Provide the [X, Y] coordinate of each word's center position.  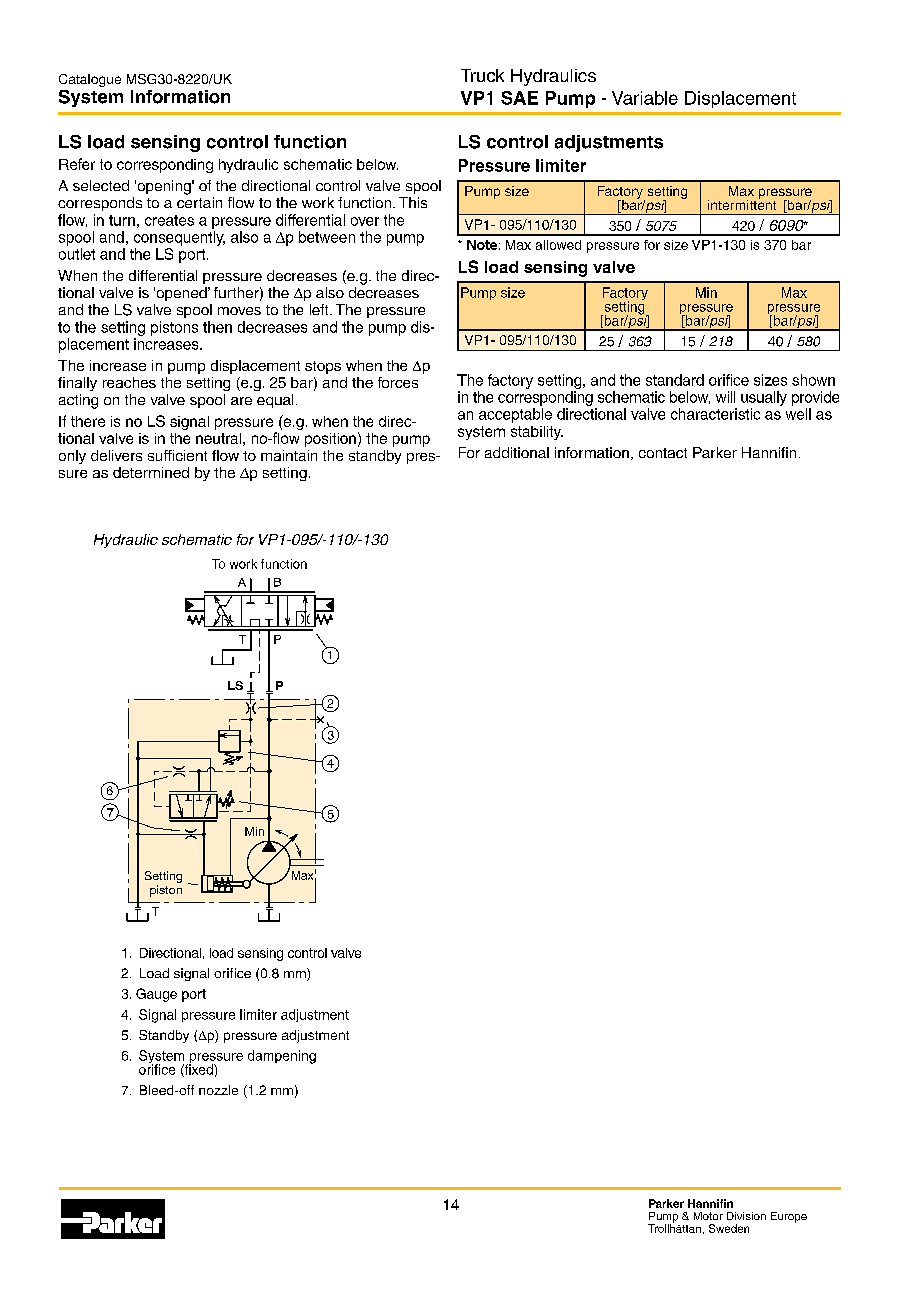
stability [537, 433]
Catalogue [90, 80]
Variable [645, 98]
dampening [282, 1057]
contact [663, 453]
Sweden [729, 1228]
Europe [789, 1217]
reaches [129, 382]
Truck [482, 75]
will [725, 397]
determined [151, 472]
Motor [708, 1216]
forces [398, 382]
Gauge [156, 995]
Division [746, 1216]
